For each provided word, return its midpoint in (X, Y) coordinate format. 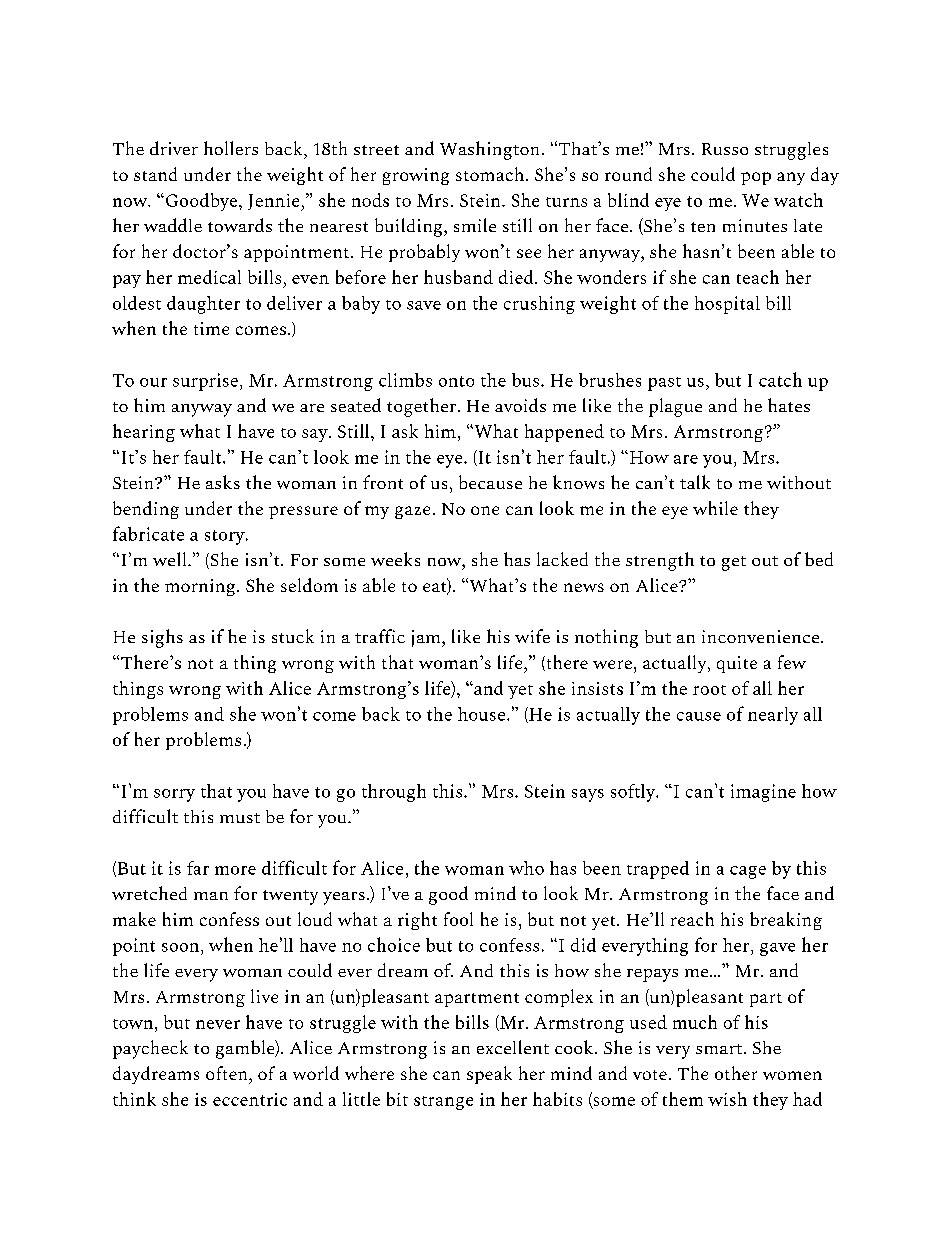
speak (489, 1075)
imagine (763, 793)
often (228, 1073)
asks (223, 482)
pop (756, 178)
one (485, 510)
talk (695, 482)
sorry (174, 795)
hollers (231, 148)
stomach (490, 174)
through (394, 793)
